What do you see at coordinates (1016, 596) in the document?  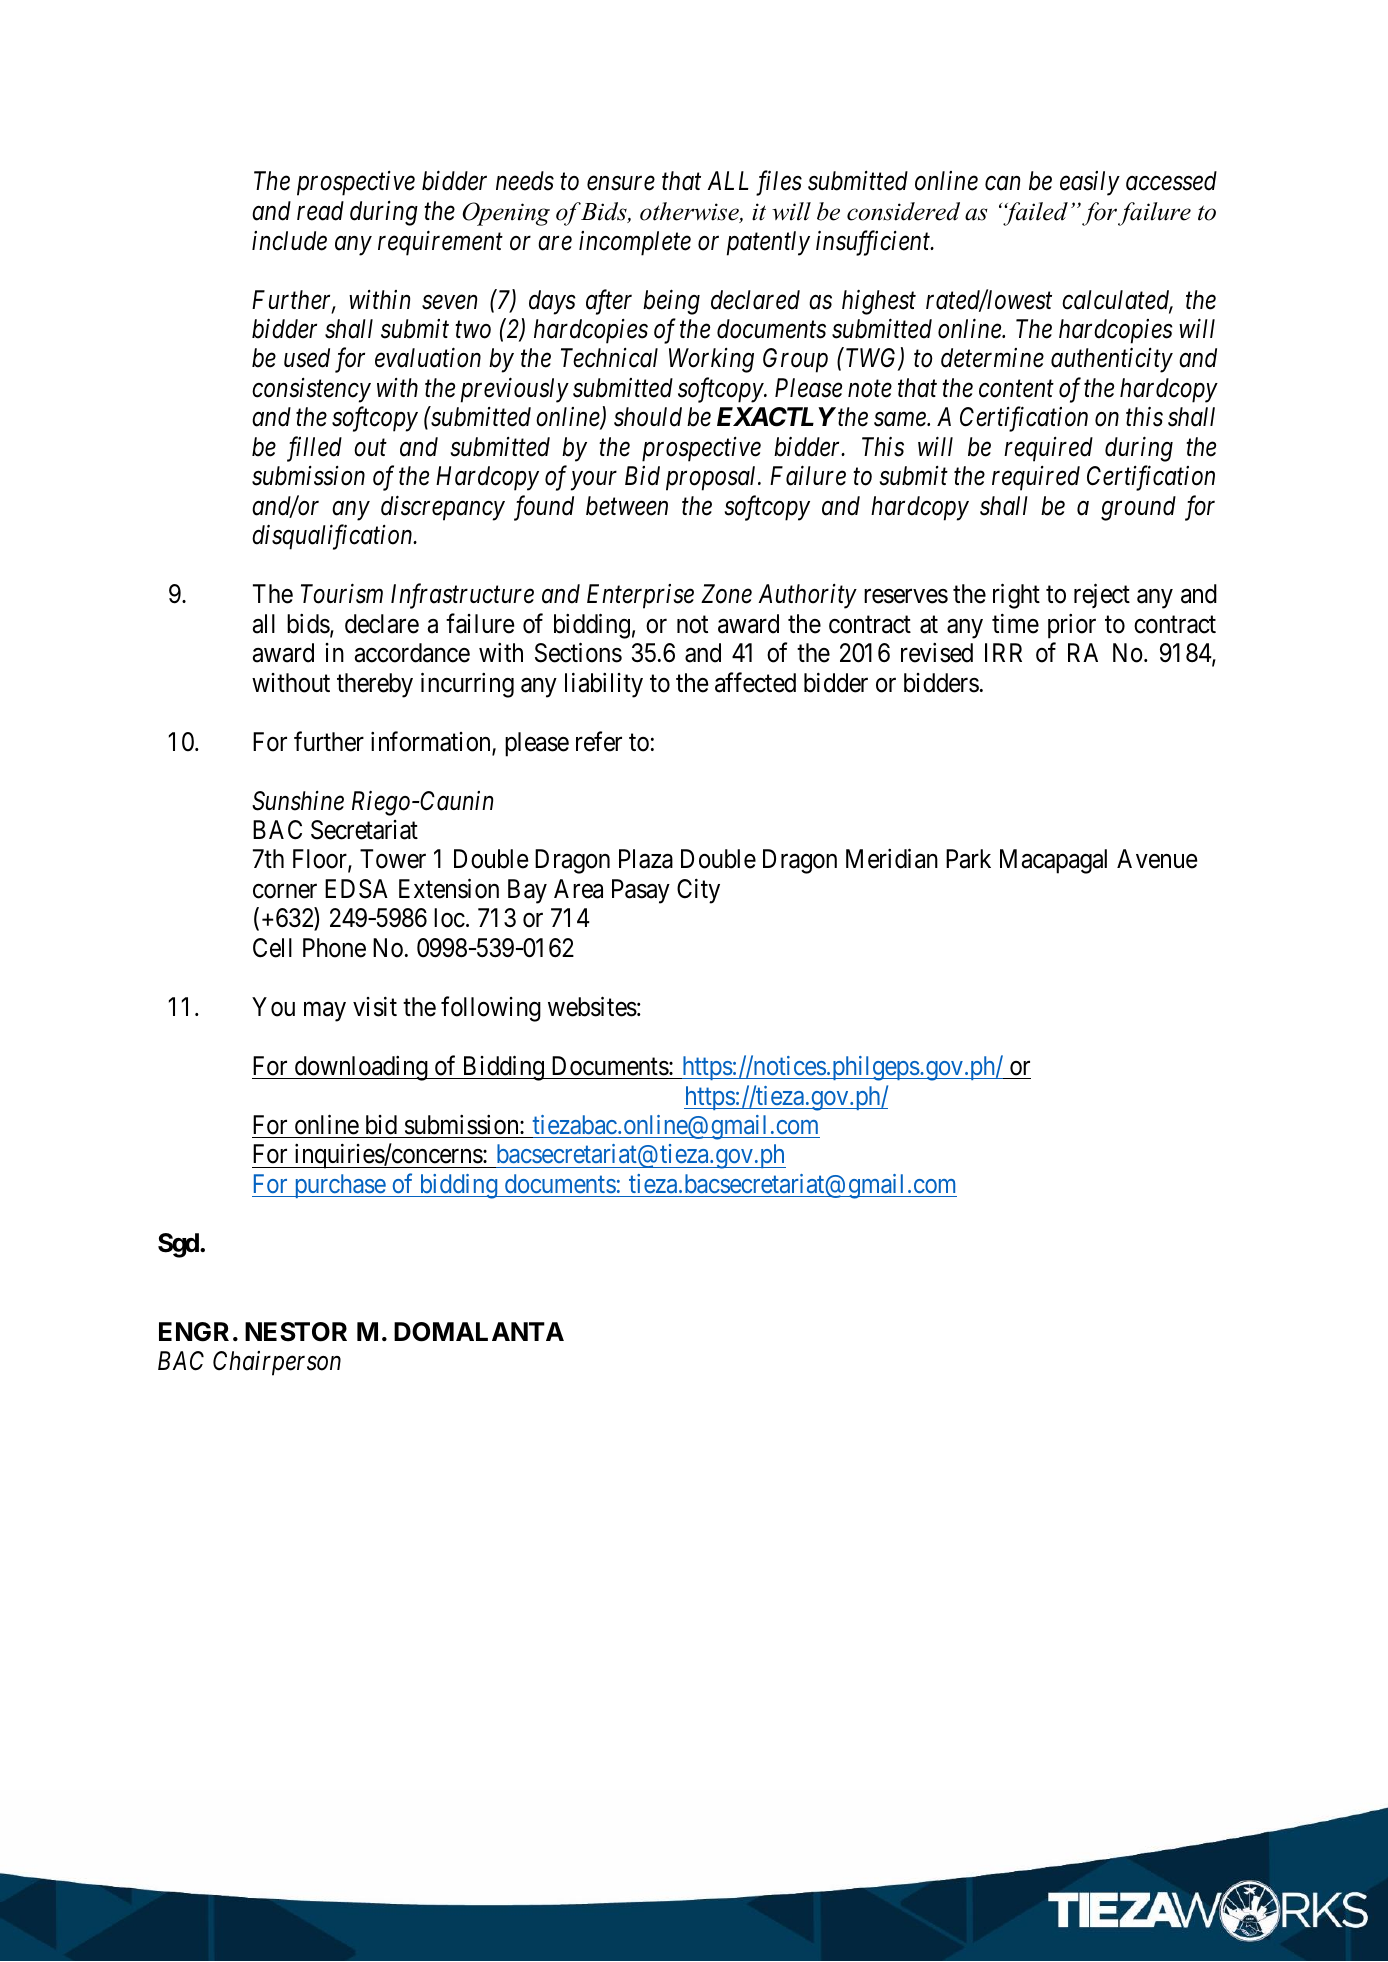 I see `right` at bounding box center [1016, 596].
